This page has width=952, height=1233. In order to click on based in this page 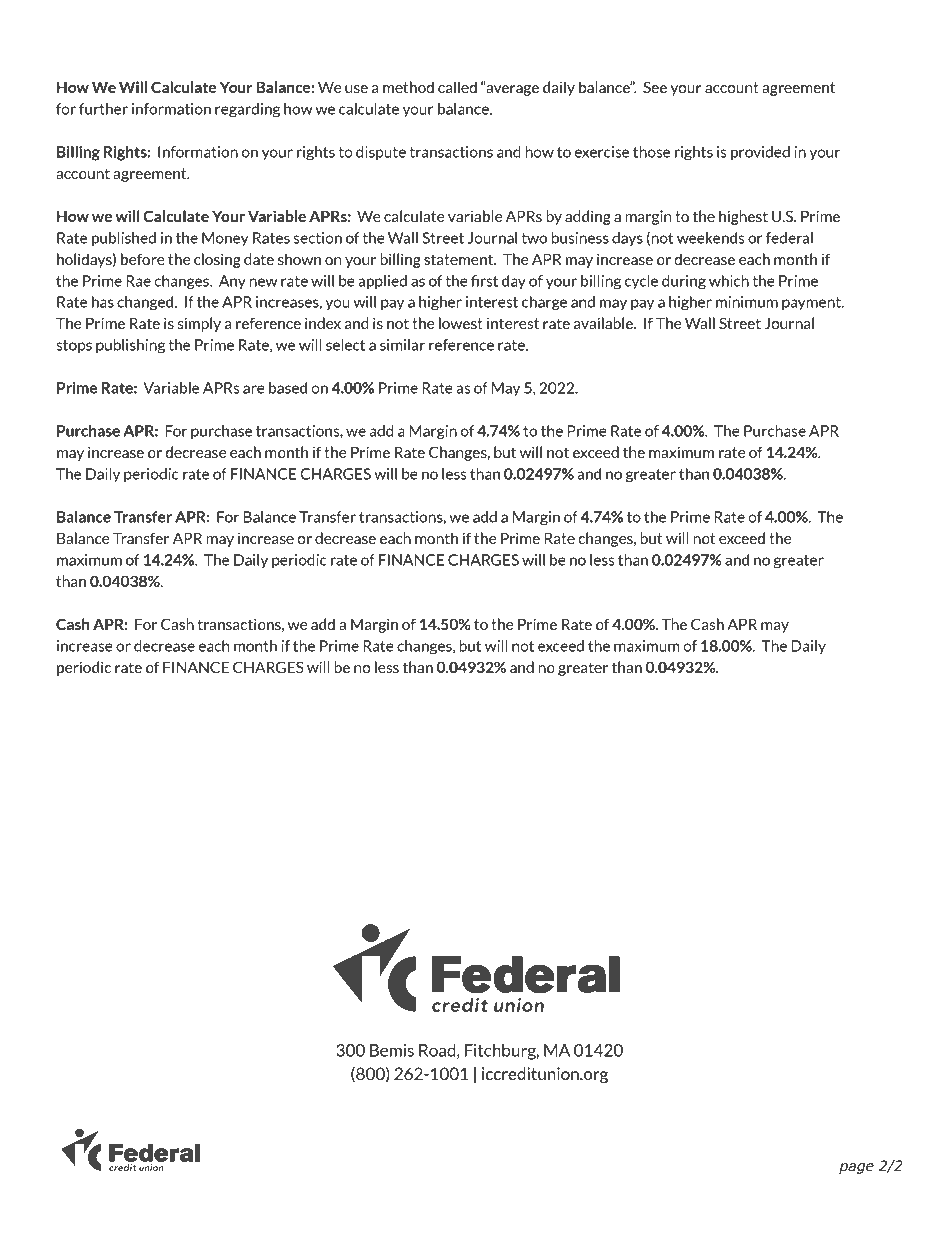, I will do `click(288, 388)`.
